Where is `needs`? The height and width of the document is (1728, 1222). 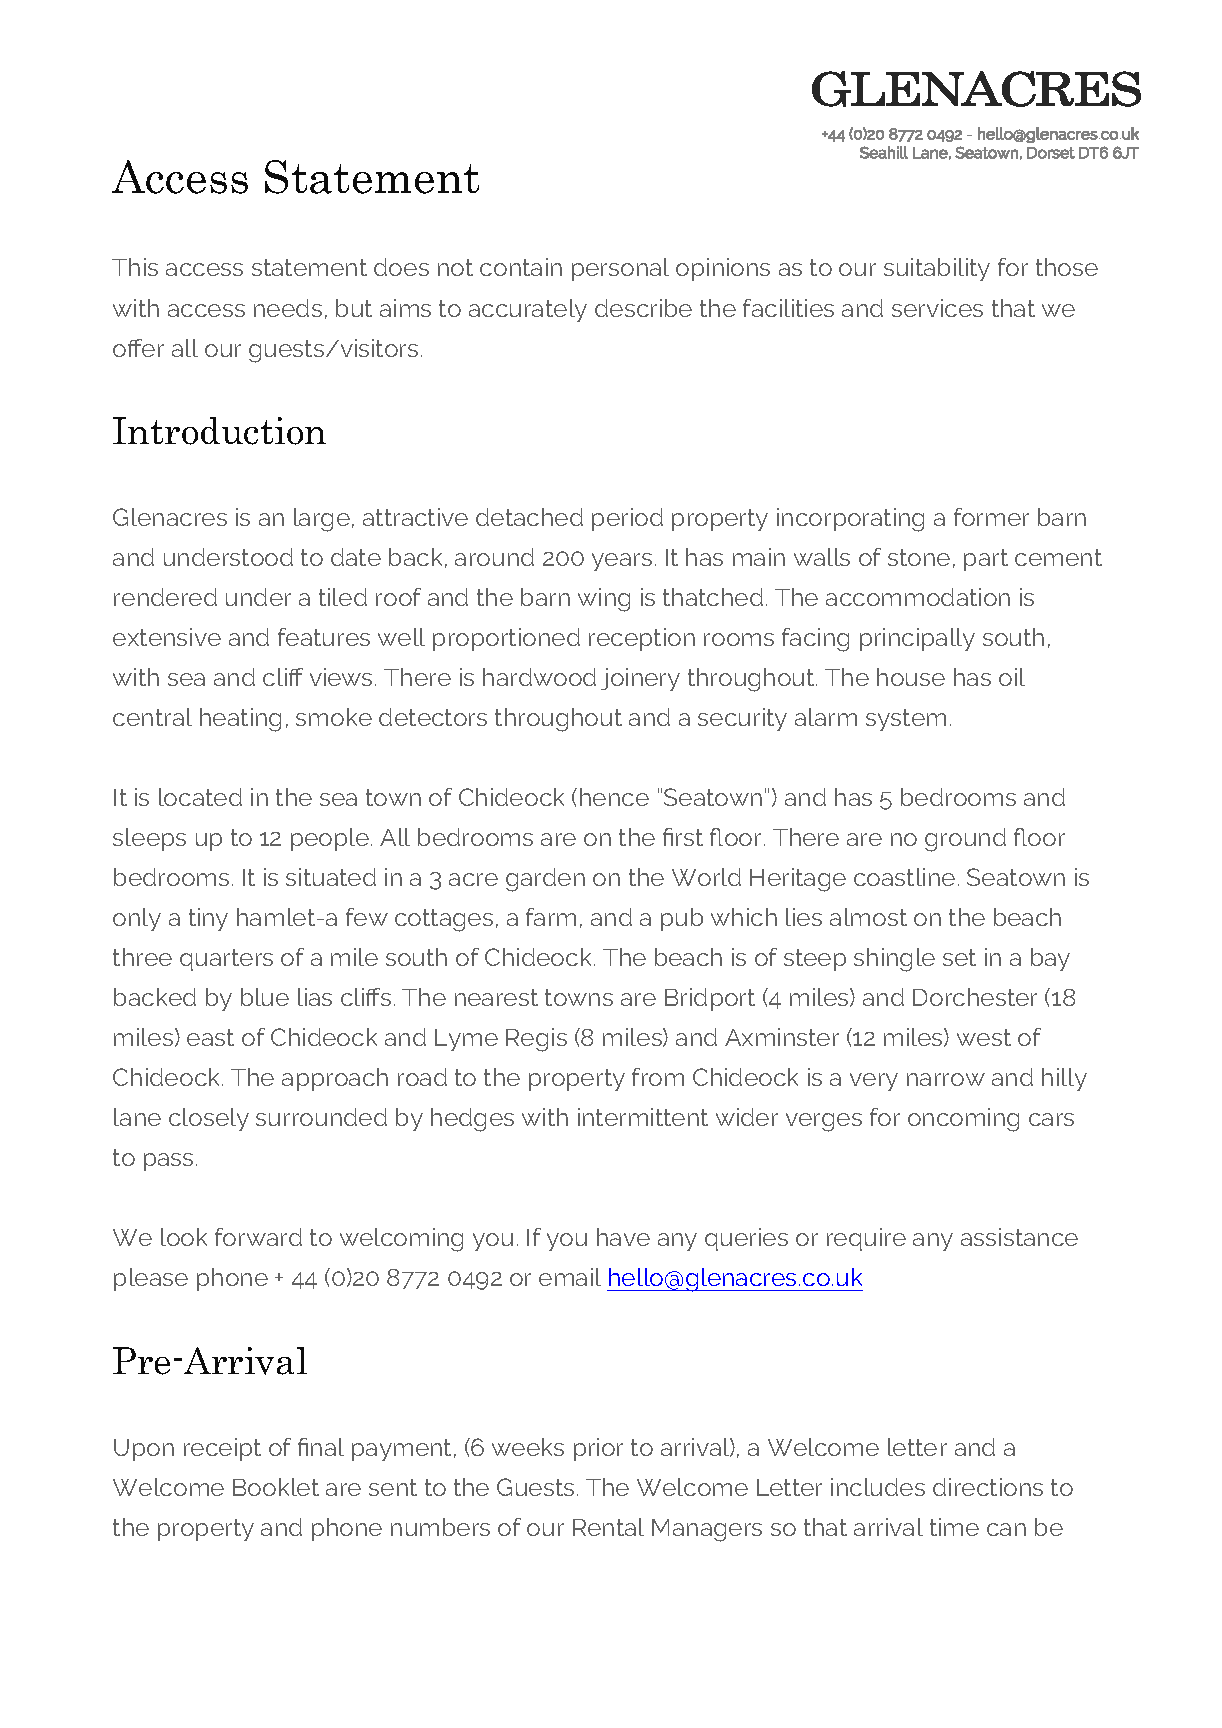
needs is located at coordinates (288, 308).
